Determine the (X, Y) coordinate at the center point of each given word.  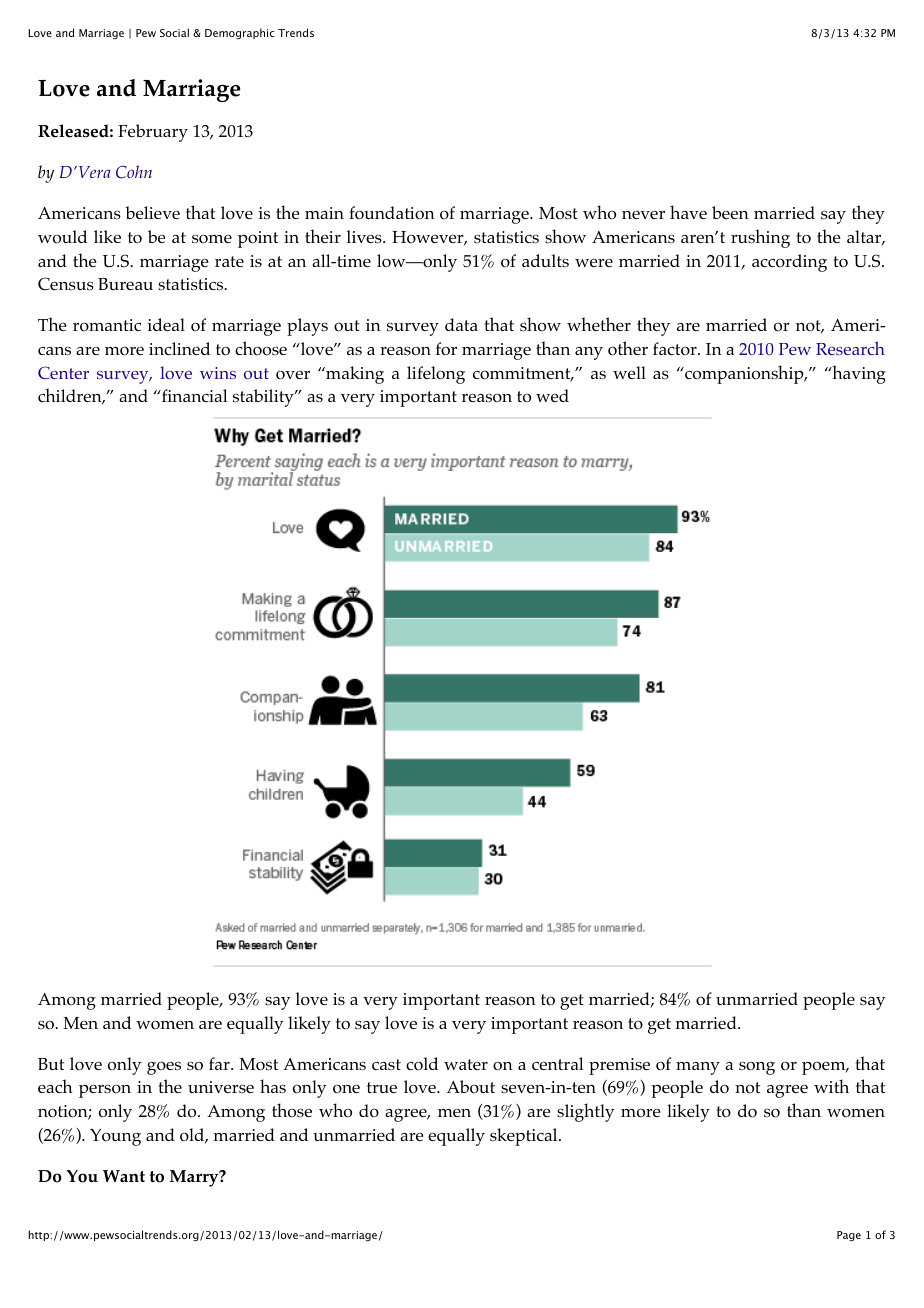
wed (552, 395)
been (730, 212)
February (153, 133)
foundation (392, 213)
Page (849, 1236)
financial (194, 395)
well (629, 372)
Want (124, 1176)
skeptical (525, 1137)
